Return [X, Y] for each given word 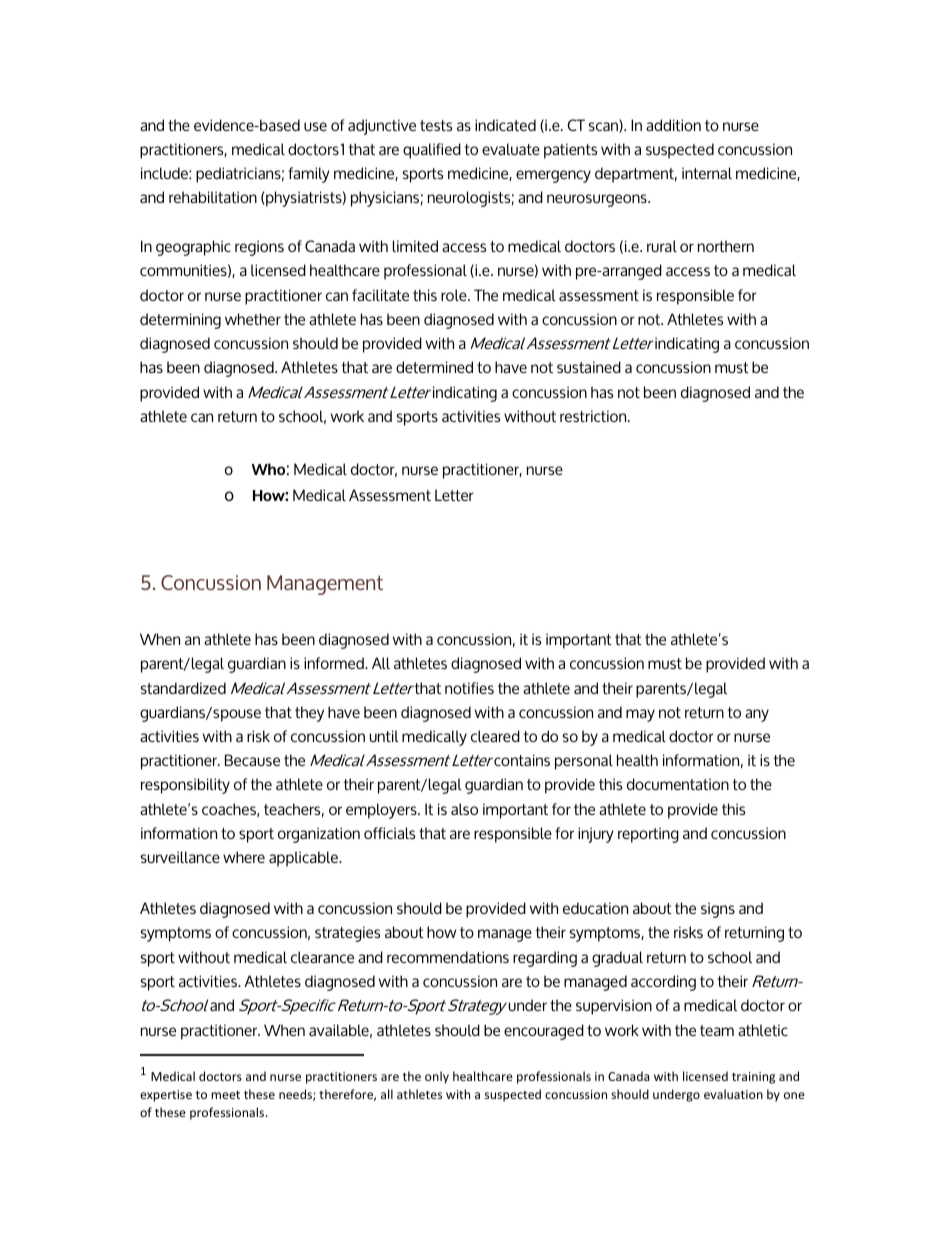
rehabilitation [213, 197]
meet [225, 1095]
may [640, 715]
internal [707, 173]
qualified [432, 151]
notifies [469, 688]
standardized [183, 688]
